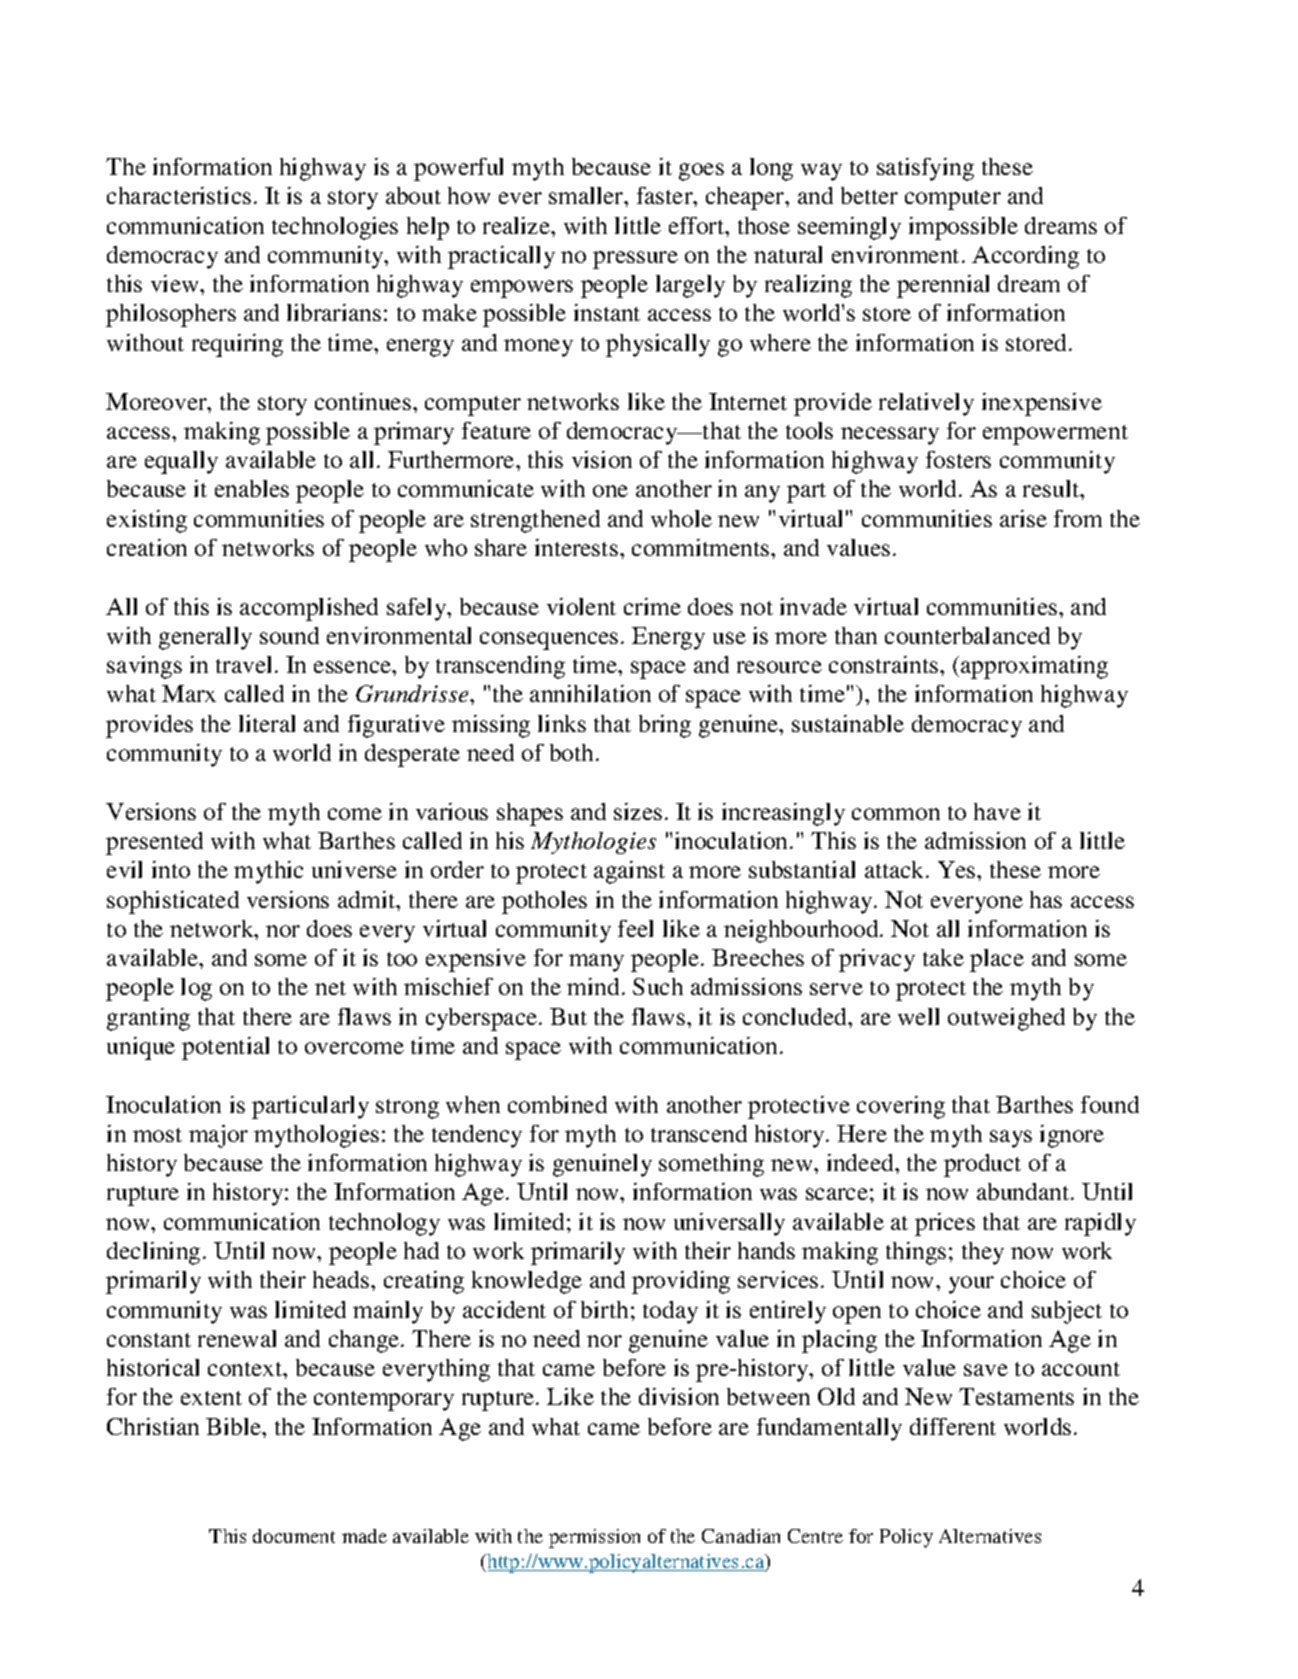 This page has height=1679, width=1298. What do you see at coordinates (576, 547) in the page?
I see `interests` at bounding box center [576, 547].
